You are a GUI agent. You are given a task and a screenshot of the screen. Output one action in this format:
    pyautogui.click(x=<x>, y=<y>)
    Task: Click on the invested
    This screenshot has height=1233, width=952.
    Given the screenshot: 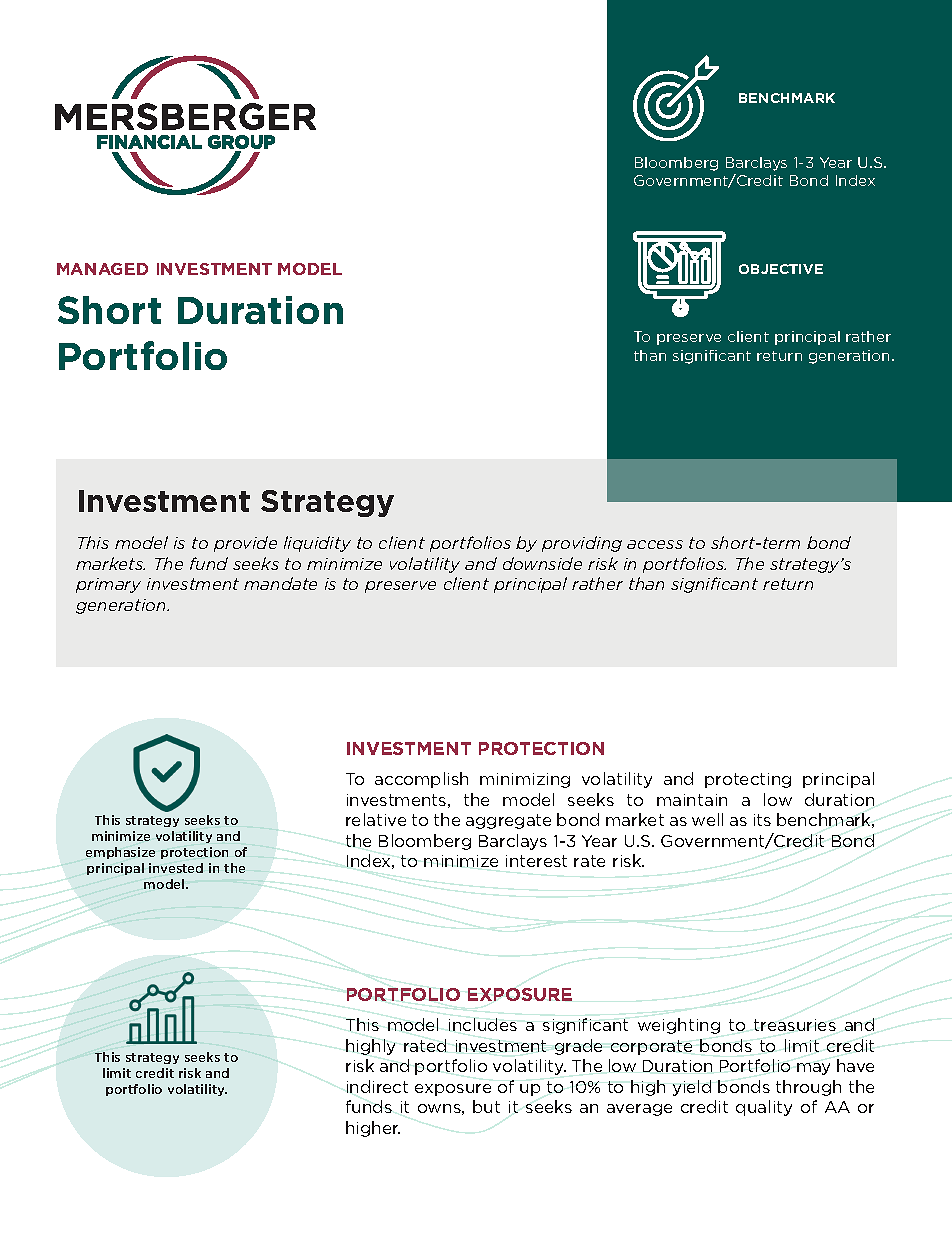 What is the action you would take?
    pyautogui.click(x=176, y=868)
